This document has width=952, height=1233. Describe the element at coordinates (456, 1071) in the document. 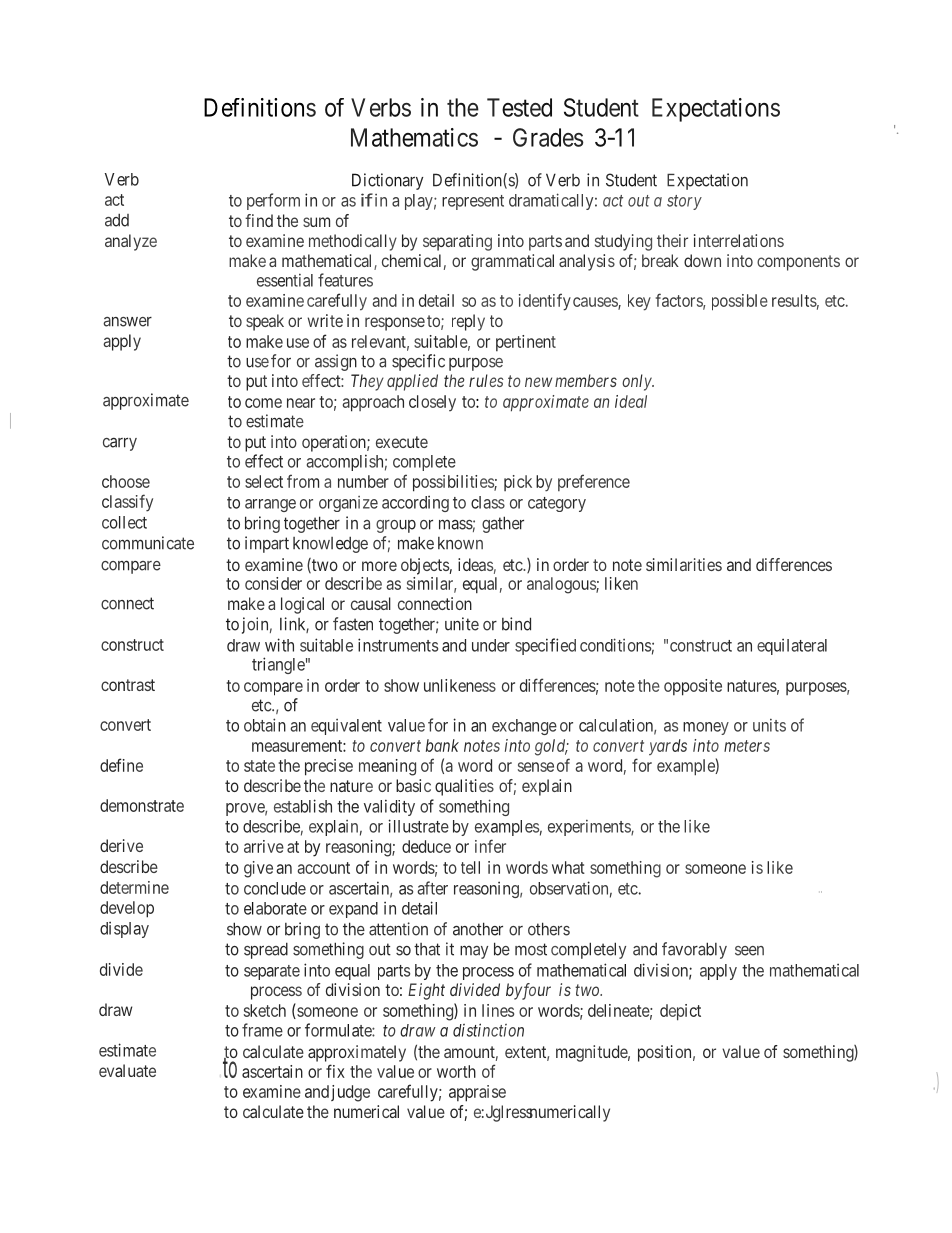

I see `worth` at that location.
